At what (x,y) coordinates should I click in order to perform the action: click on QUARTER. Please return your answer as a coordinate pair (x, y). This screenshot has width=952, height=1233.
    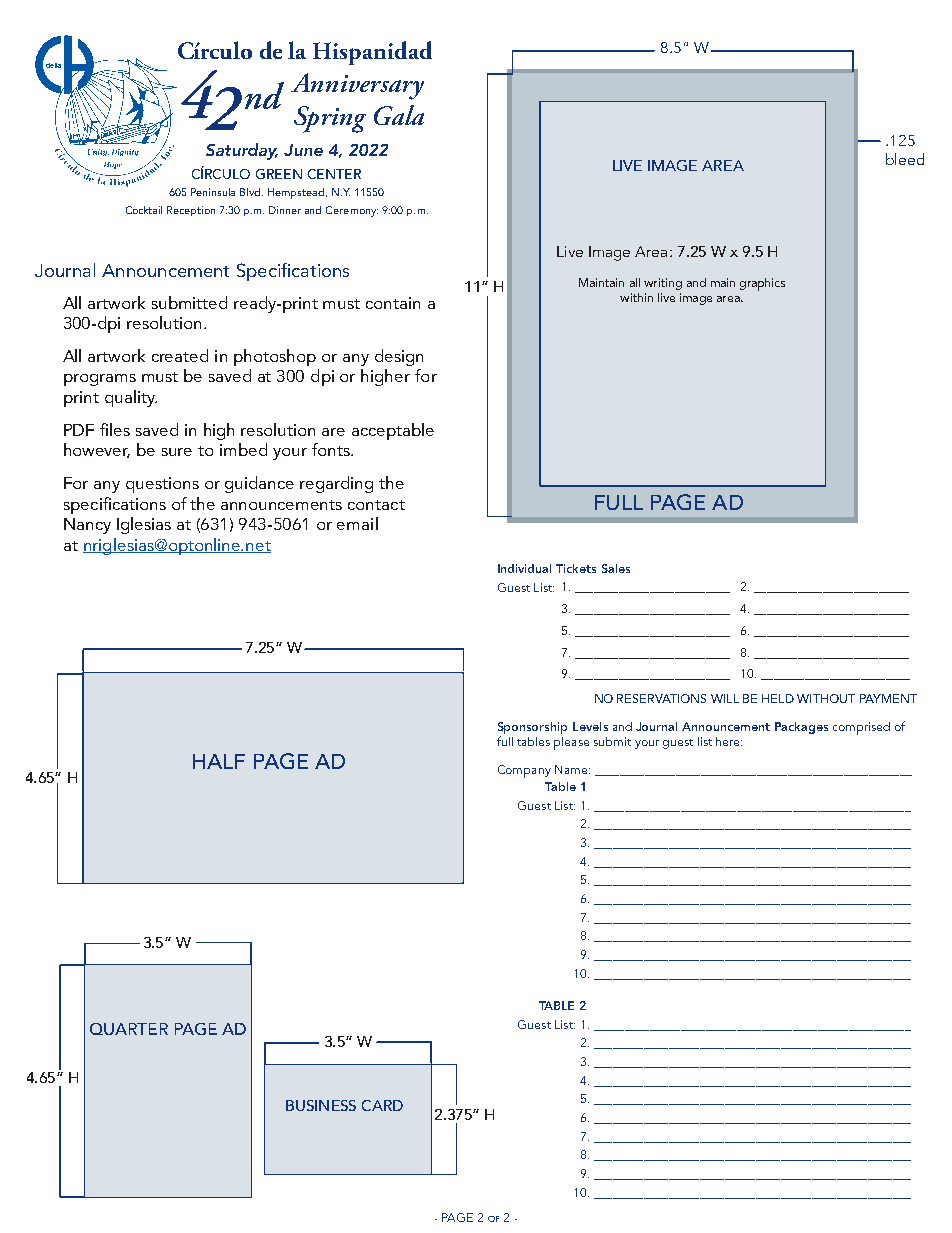
    Looking at the image, I should click on (129, 1029).
